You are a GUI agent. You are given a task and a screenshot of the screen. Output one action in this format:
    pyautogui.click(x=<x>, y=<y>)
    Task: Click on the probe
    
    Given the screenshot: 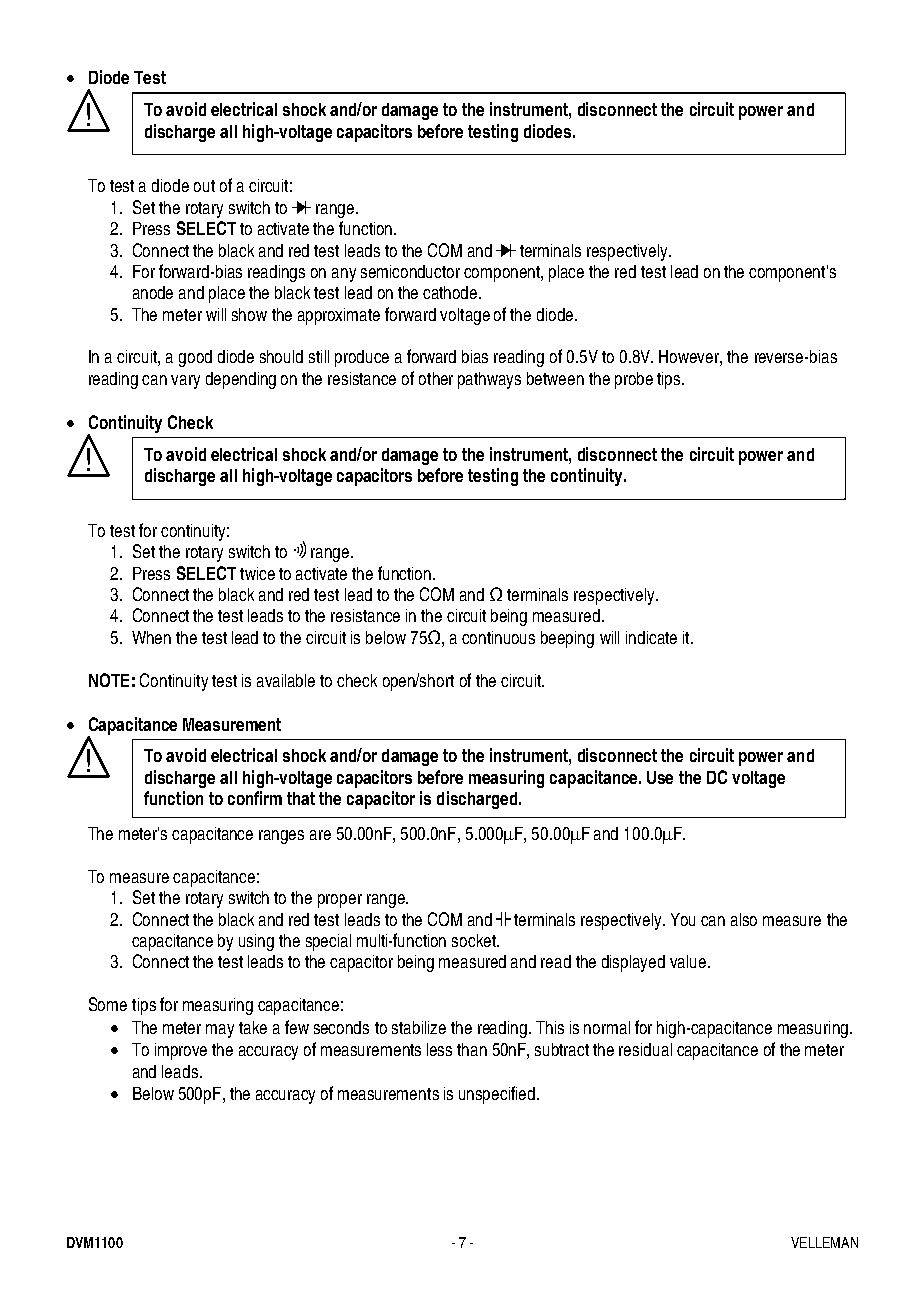 What is the action you would take?
    pyautogui.click(x=634, y=380)
